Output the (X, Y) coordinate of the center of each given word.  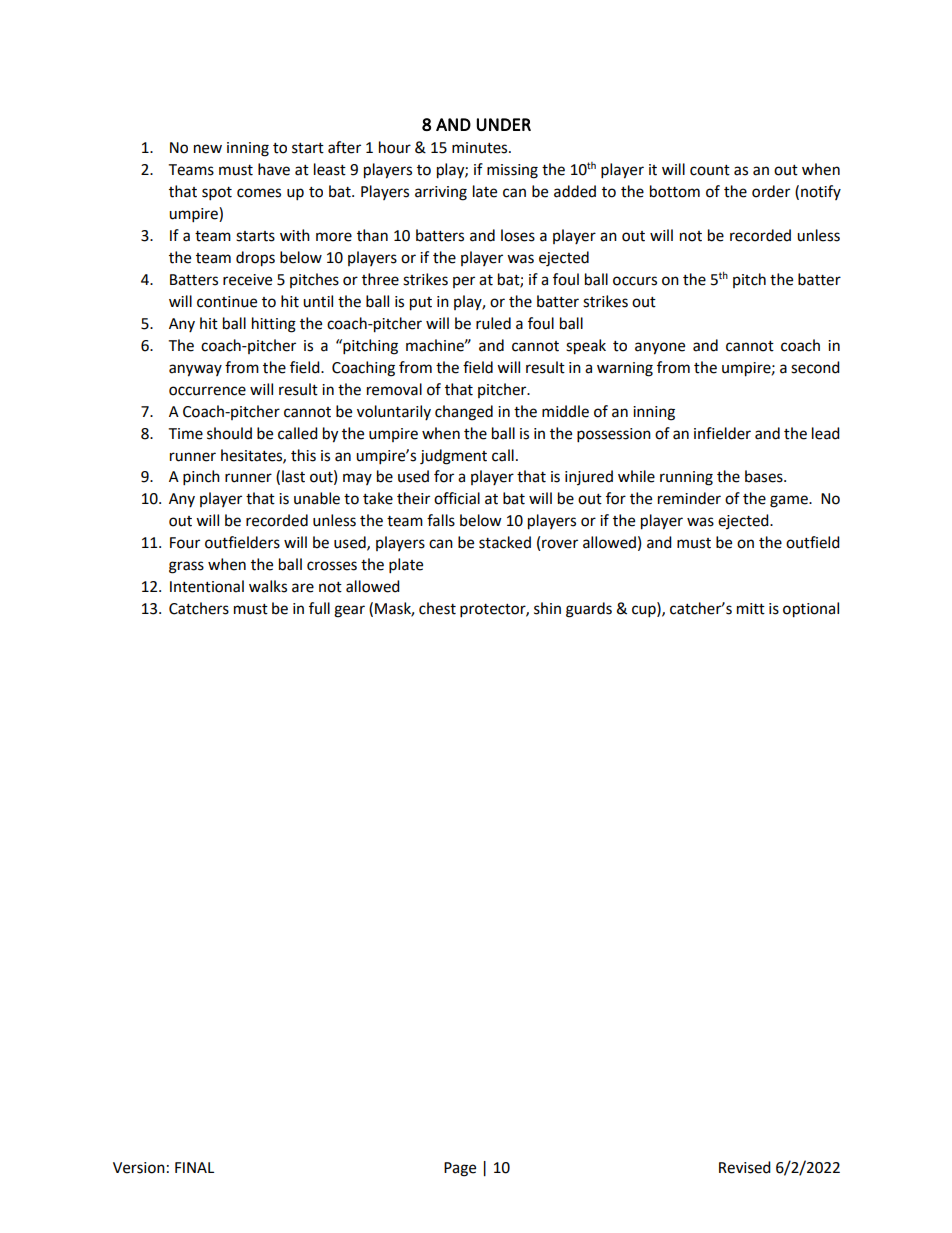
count (710, 170)
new (208, 149)
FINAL (194, 1167)
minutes (481, 148)
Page (460, 1169)
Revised (745, 1167)
